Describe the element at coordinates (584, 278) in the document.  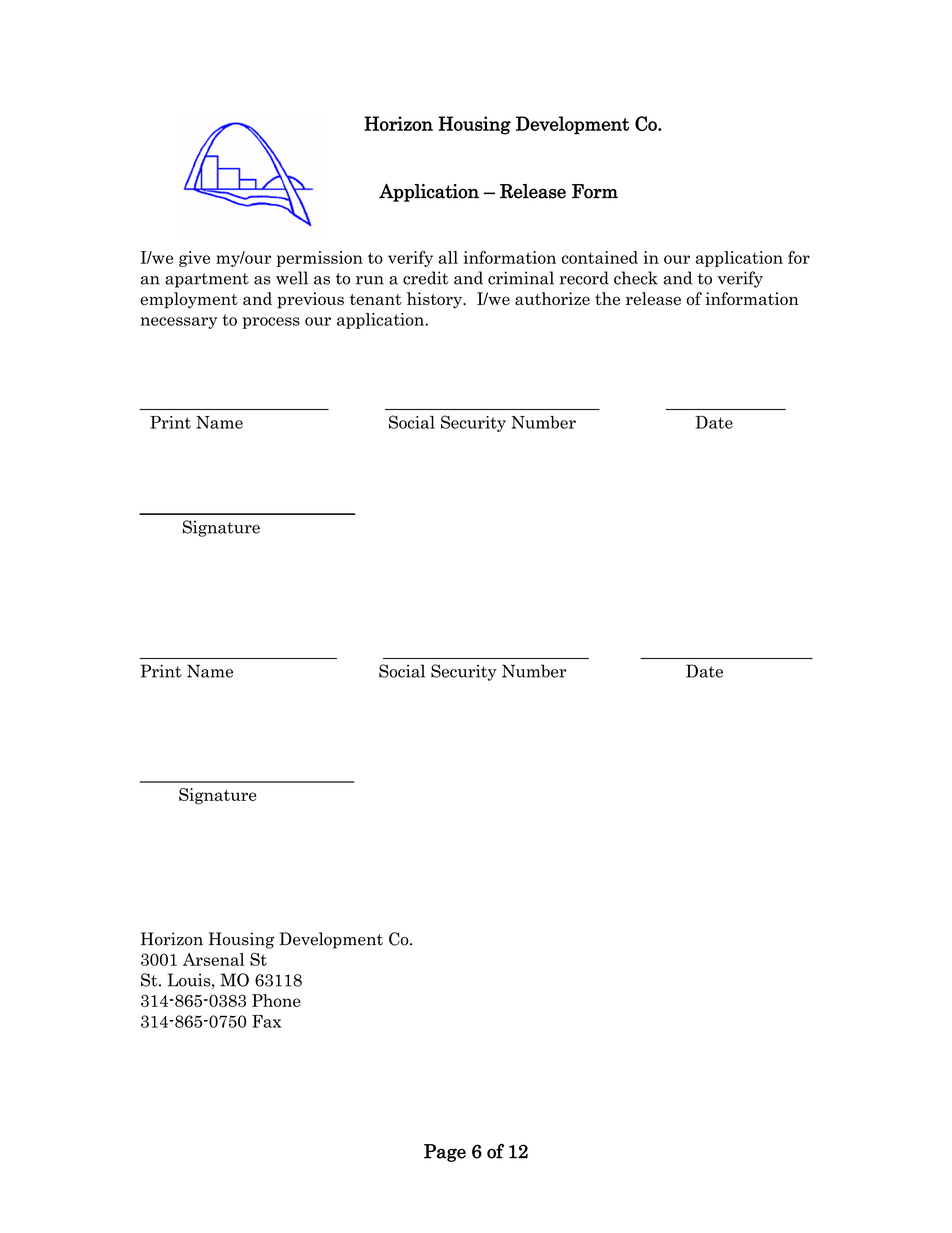
I see `record` at that location.
